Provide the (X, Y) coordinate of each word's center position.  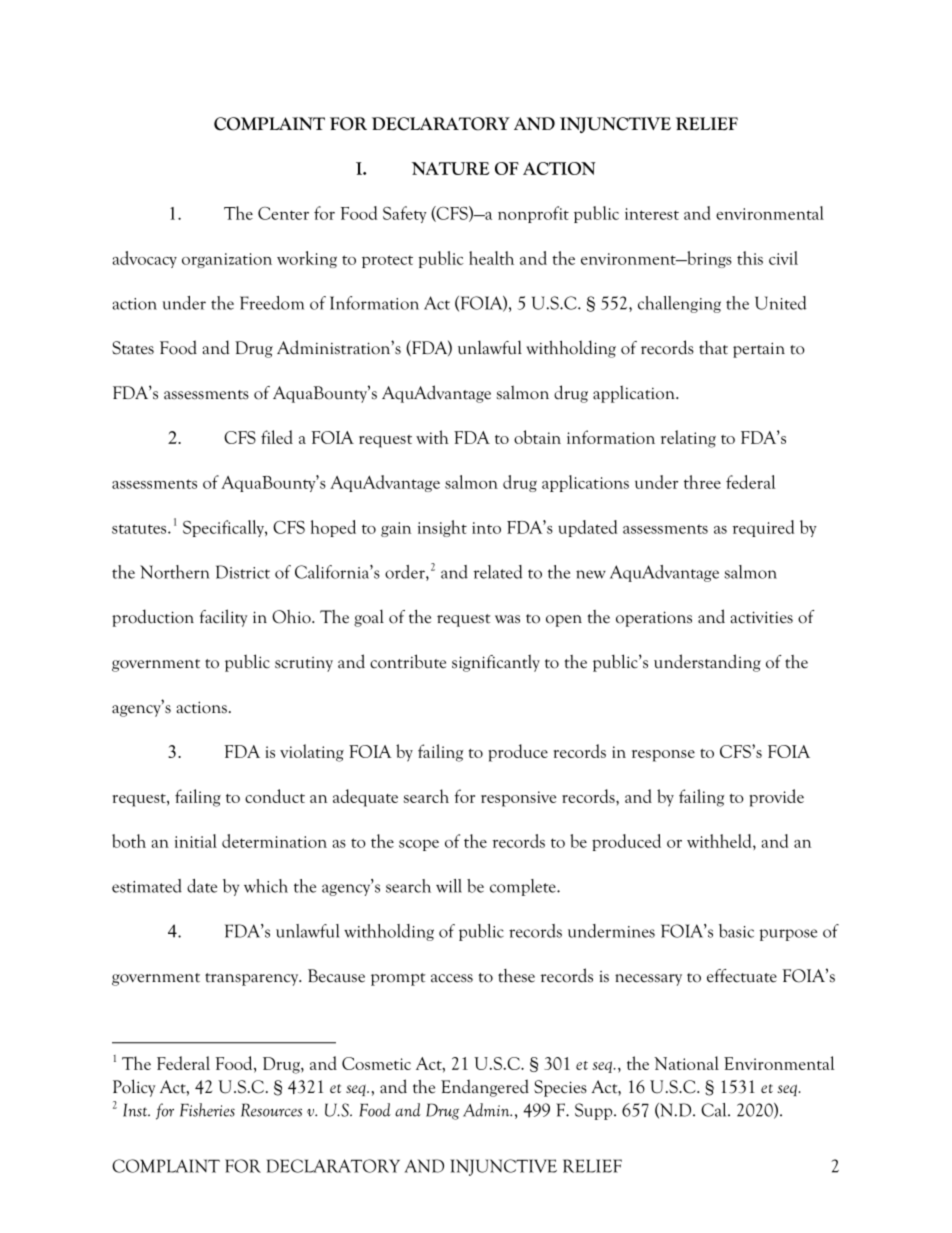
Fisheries (207, 1110)
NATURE (450, 168)
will (449, 886)
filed (277, 437)
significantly (496, 663)
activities (761, 617)
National (686, 1063)
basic (736, 931)
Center (283, 213)
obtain (537, 437)
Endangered (485, 1088)
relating (688, 439)
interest (652, 214)
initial (196, 841)
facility (224, 618)
